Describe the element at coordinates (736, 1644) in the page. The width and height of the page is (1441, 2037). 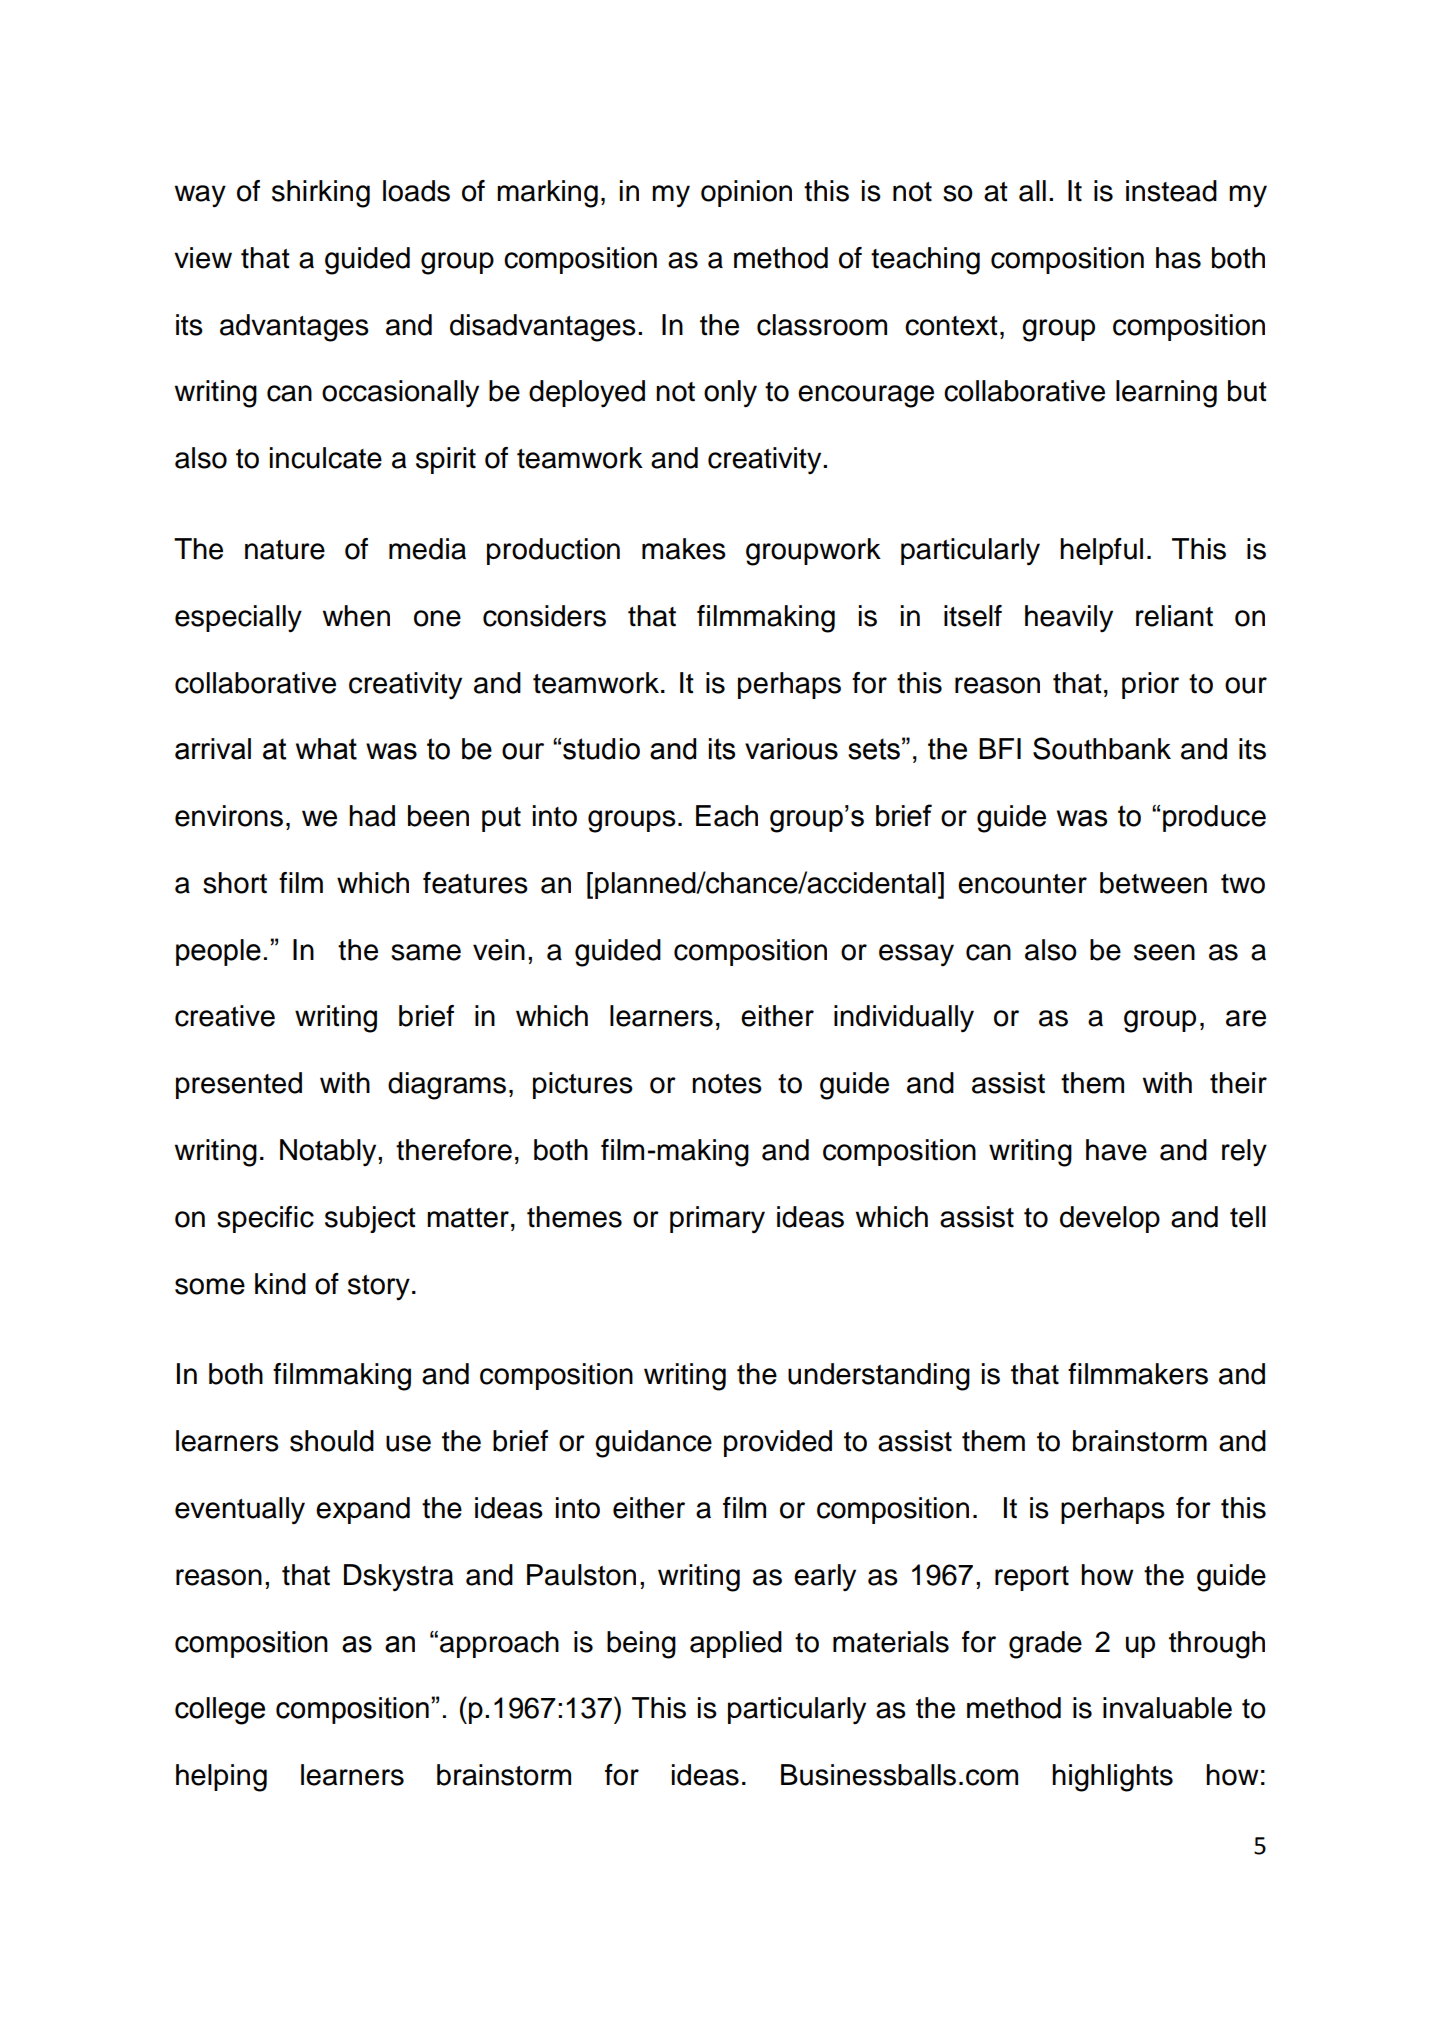
I see `applied` at that location.
